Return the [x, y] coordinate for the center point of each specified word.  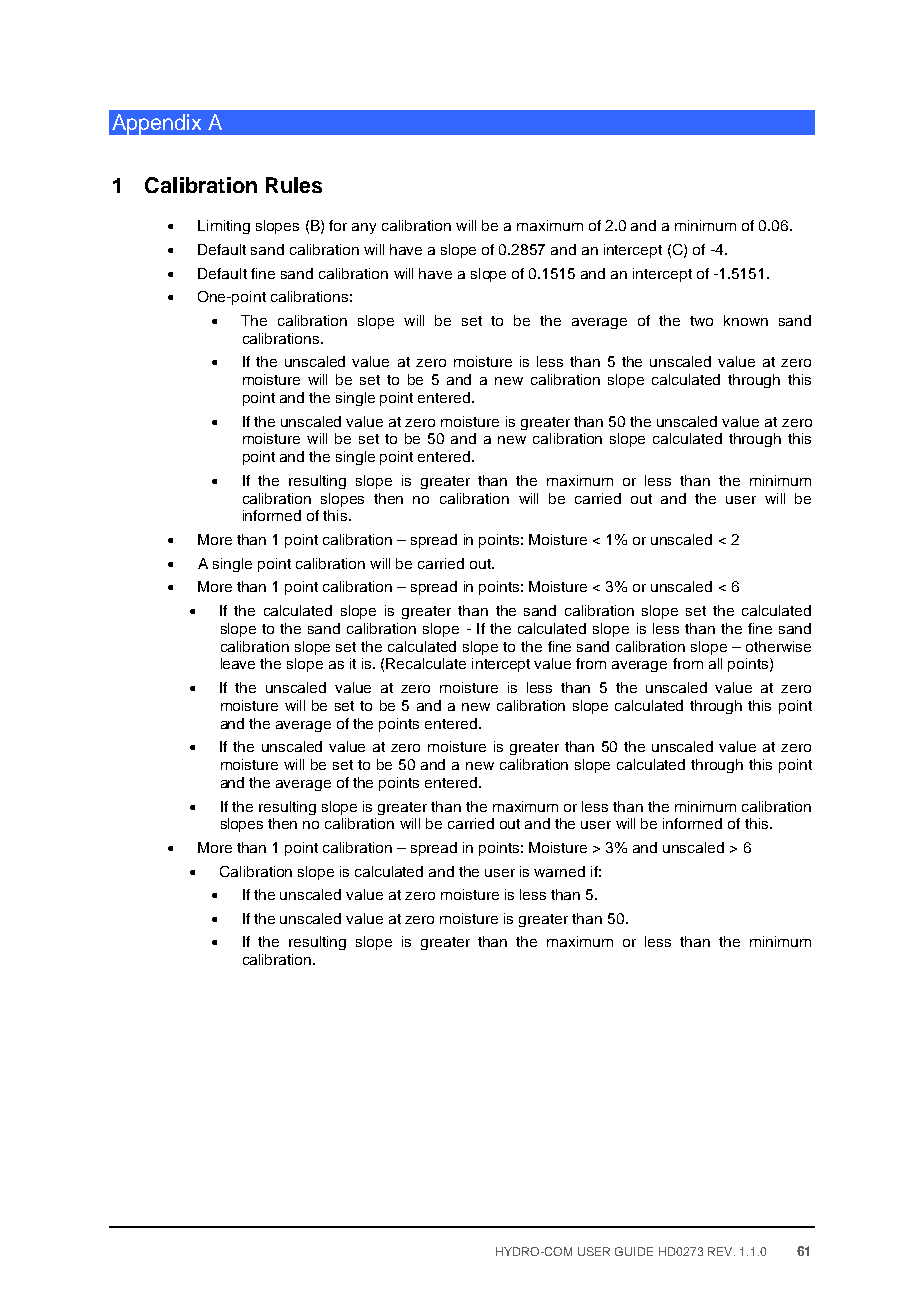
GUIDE [634, 1251]
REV [721, 1251]
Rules [294, 185]
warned [559, 871]
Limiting [224, 227]
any [364, 228]
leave [238, 663]
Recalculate [426, 663]
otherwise [778, 646]
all [715, 663]
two [701, 321]
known [746, 320]
